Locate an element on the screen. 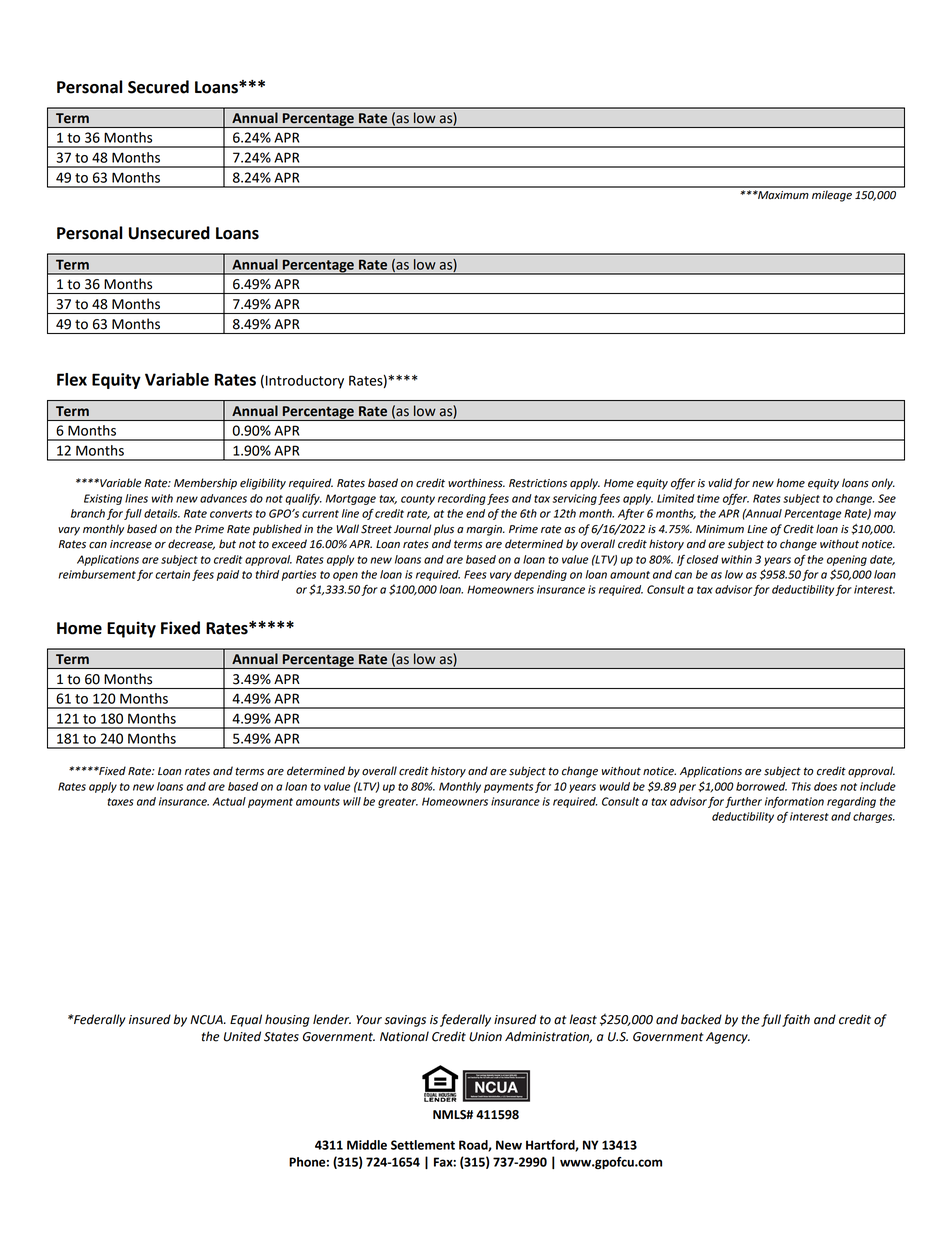 The image size is (952, 1233). greater is located at coordinates (398, 803).
